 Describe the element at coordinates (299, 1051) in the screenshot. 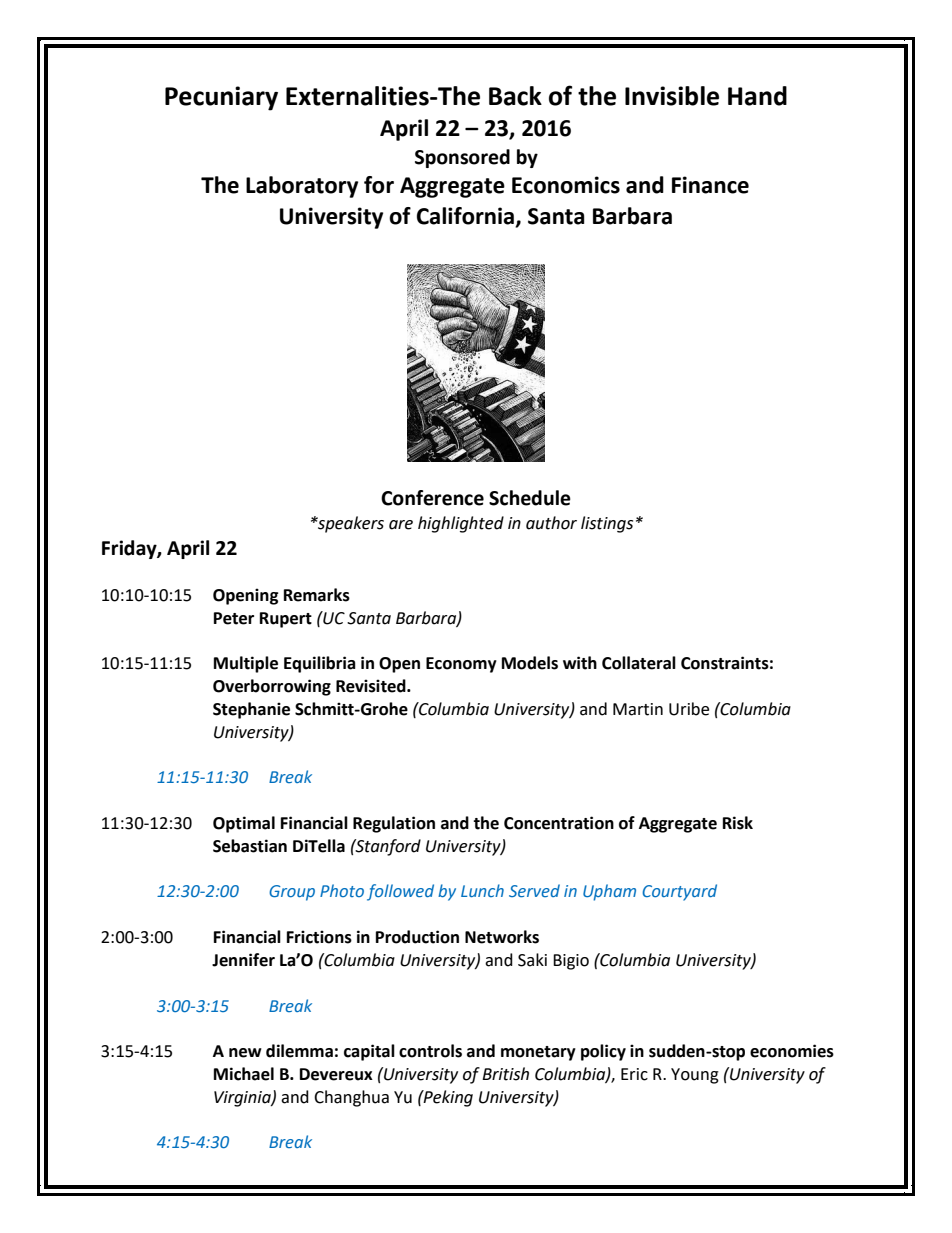

I see `dilemma` at that location.
